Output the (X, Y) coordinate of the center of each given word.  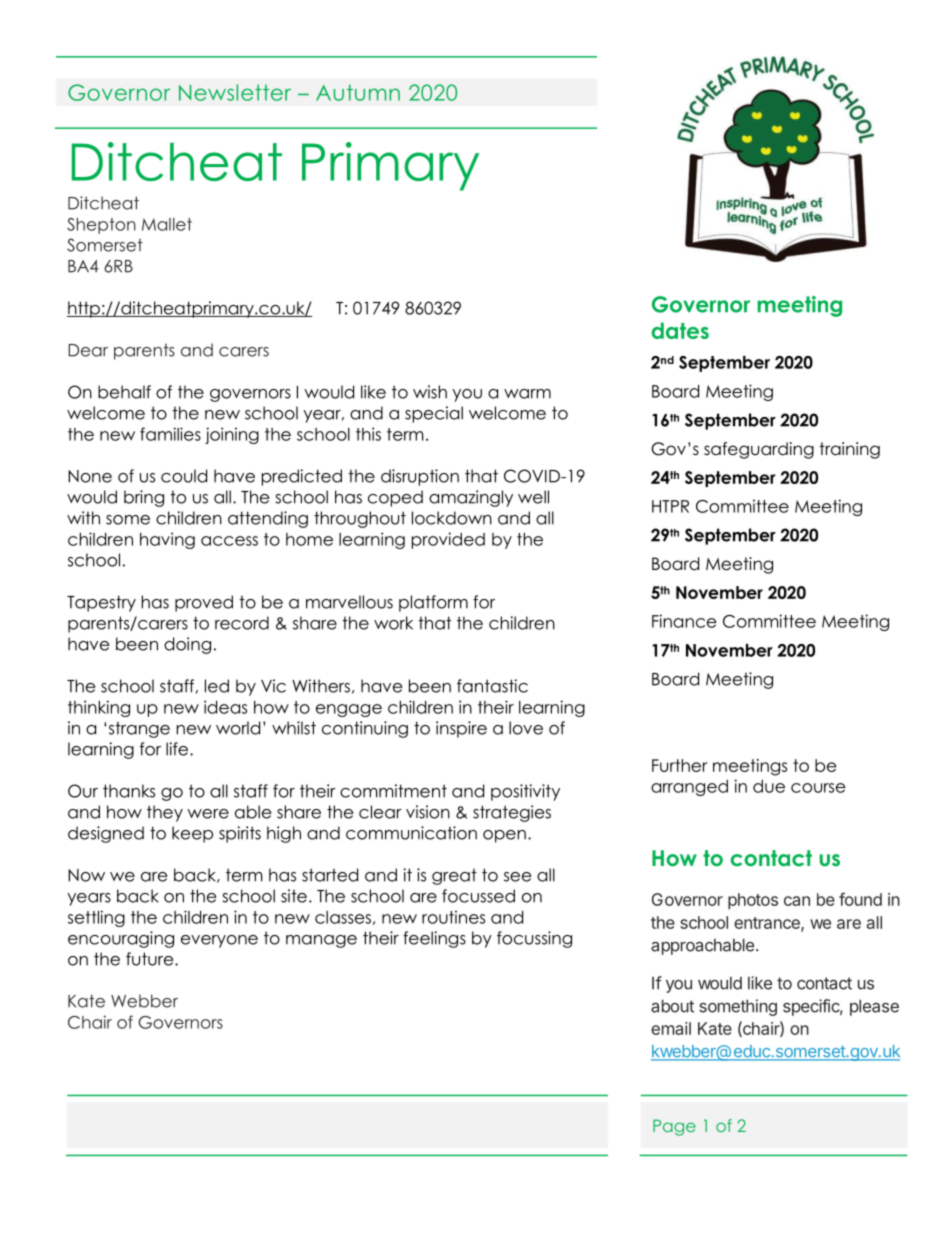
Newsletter (235, 92)
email (671, 1028)
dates (680, 330)
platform (433, 603)
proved (204, 603)
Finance (684, 621)
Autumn (358, 92)
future (151, 959)
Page (674, 1127)
